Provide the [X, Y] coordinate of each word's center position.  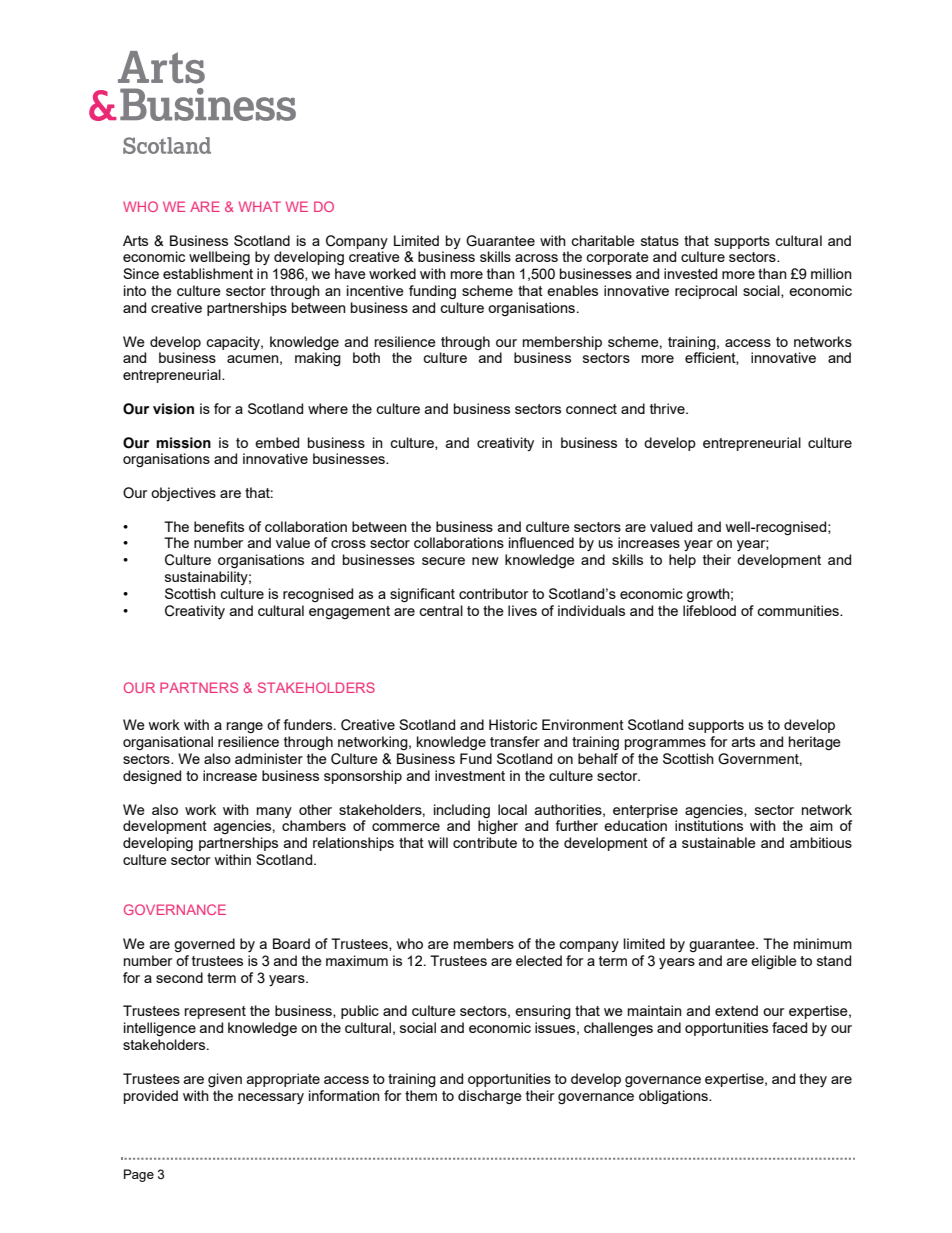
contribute [485, 842]
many [274, 812]
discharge [490, 1097]
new [485, 561]
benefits [219, 526]
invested [690, 273]
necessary [271, 1098]
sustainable [719, 842]
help [682, 561]
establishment [208, 273]
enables [572, 290]
